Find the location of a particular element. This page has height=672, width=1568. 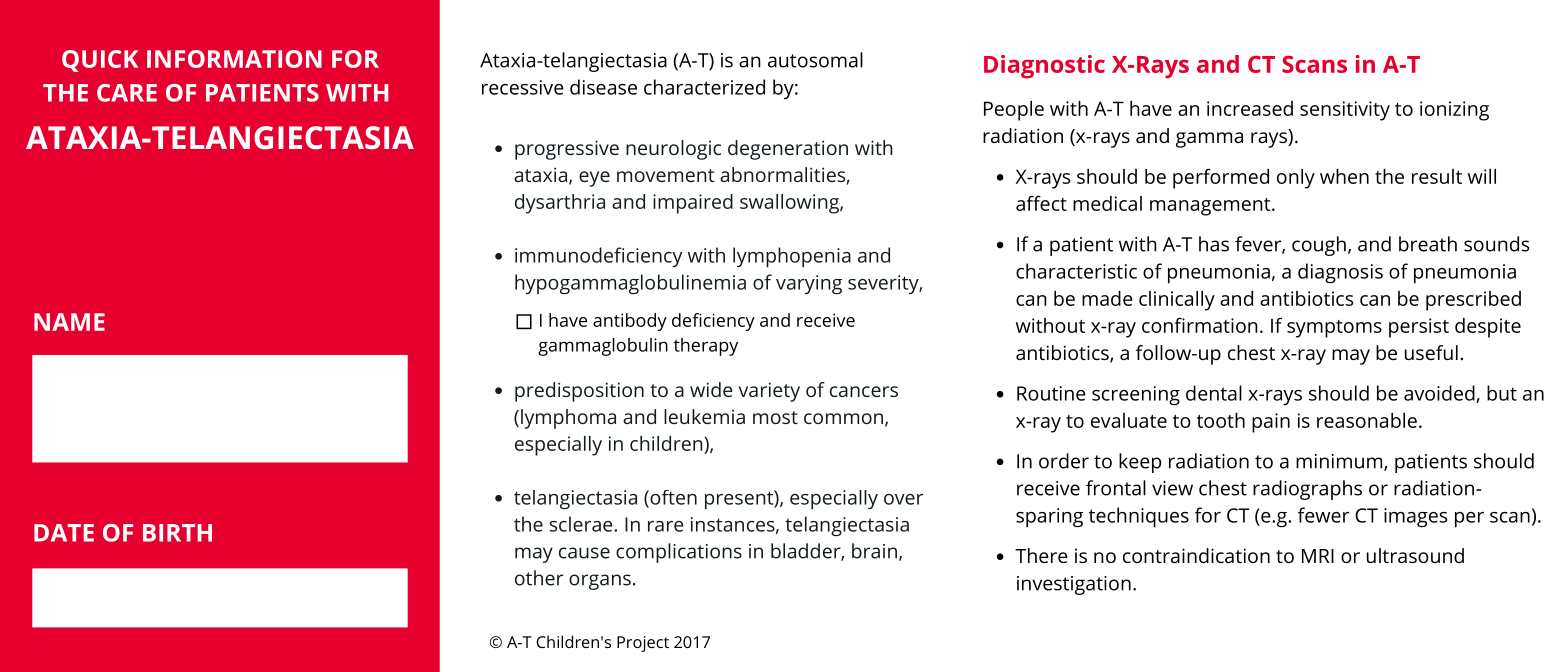

diagnosis is located at coordinates (1340, 273).
